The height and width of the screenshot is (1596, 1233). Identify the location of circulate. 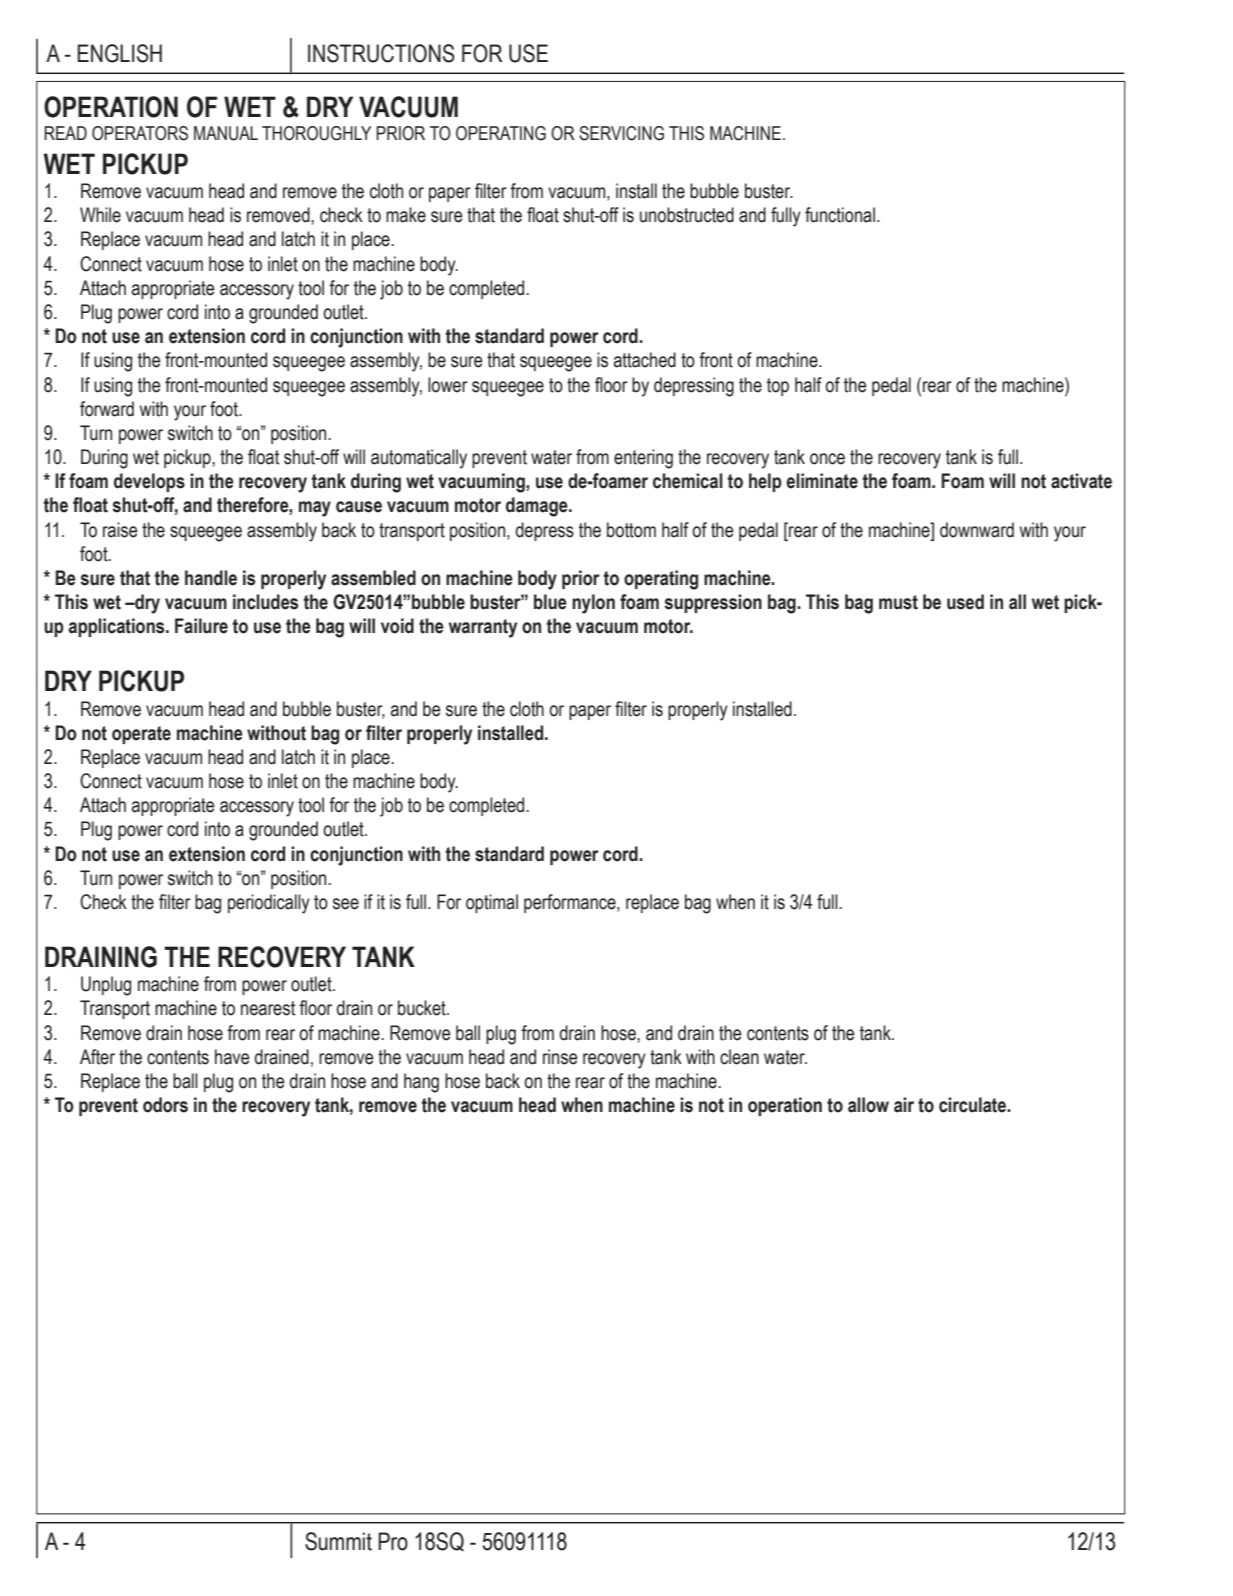
(973, 1105).
